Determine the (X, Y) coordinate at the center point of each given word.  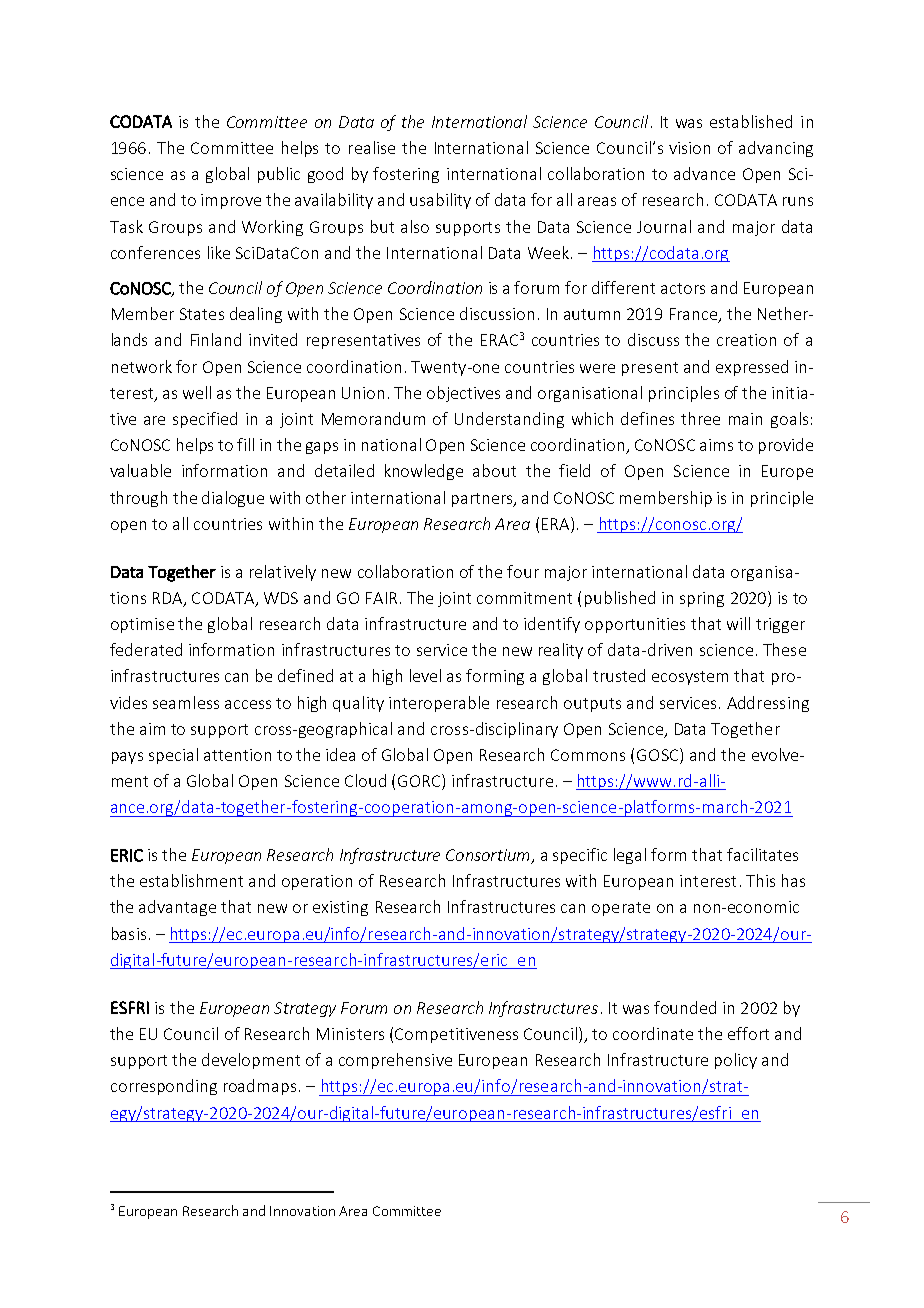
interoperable (439, 704)
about (494, 470)
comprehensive (395, 1061)
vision (689, 148)
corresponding (164, 1087)
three (700, 418)
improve (231, 201)
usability (440, 201)
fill (245, 444)
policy (736, 1061)
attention (237, 755)
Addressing (768, 704)
